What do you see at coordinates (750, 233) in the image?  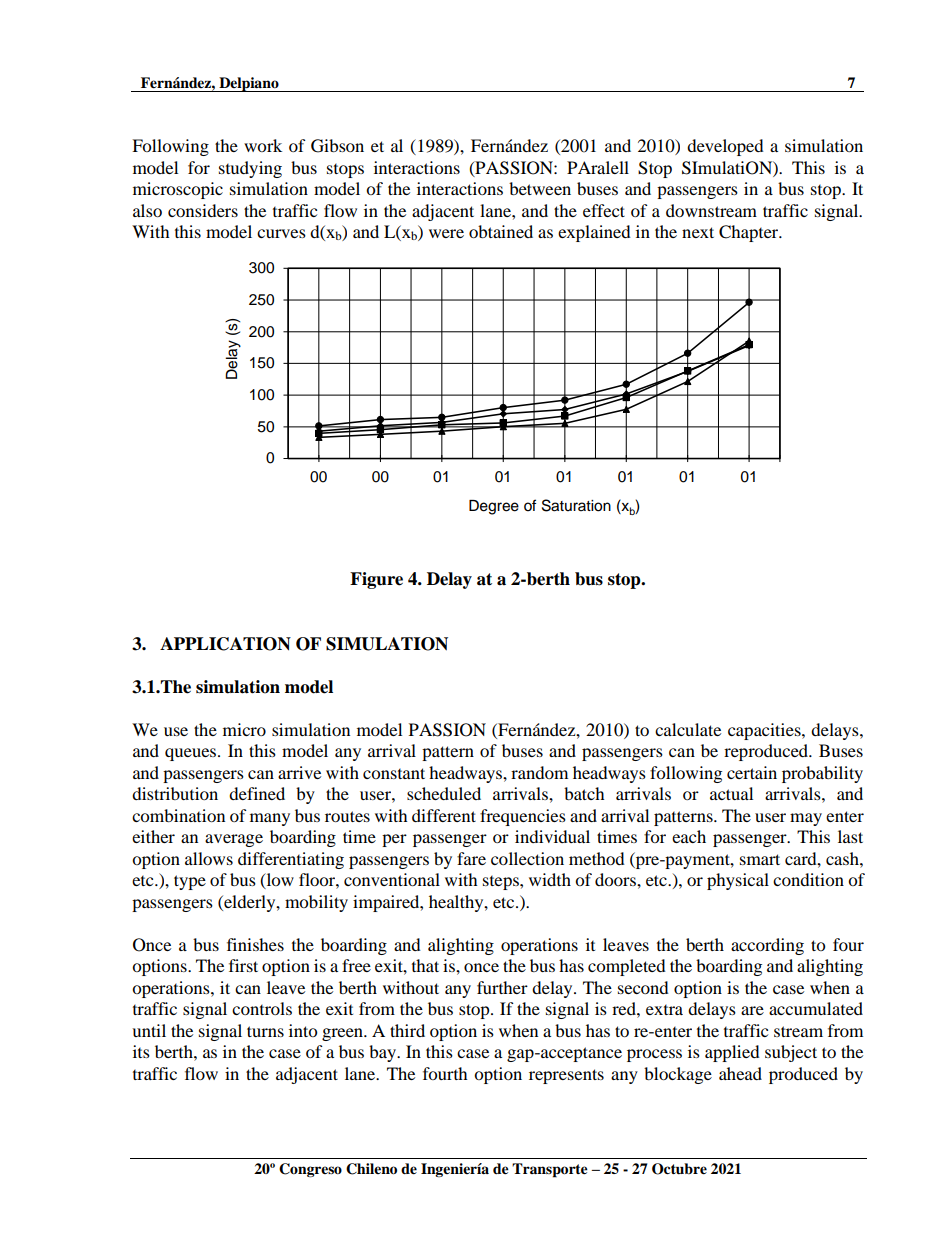 I see `Chapter` at bounding box center [750, 233].
